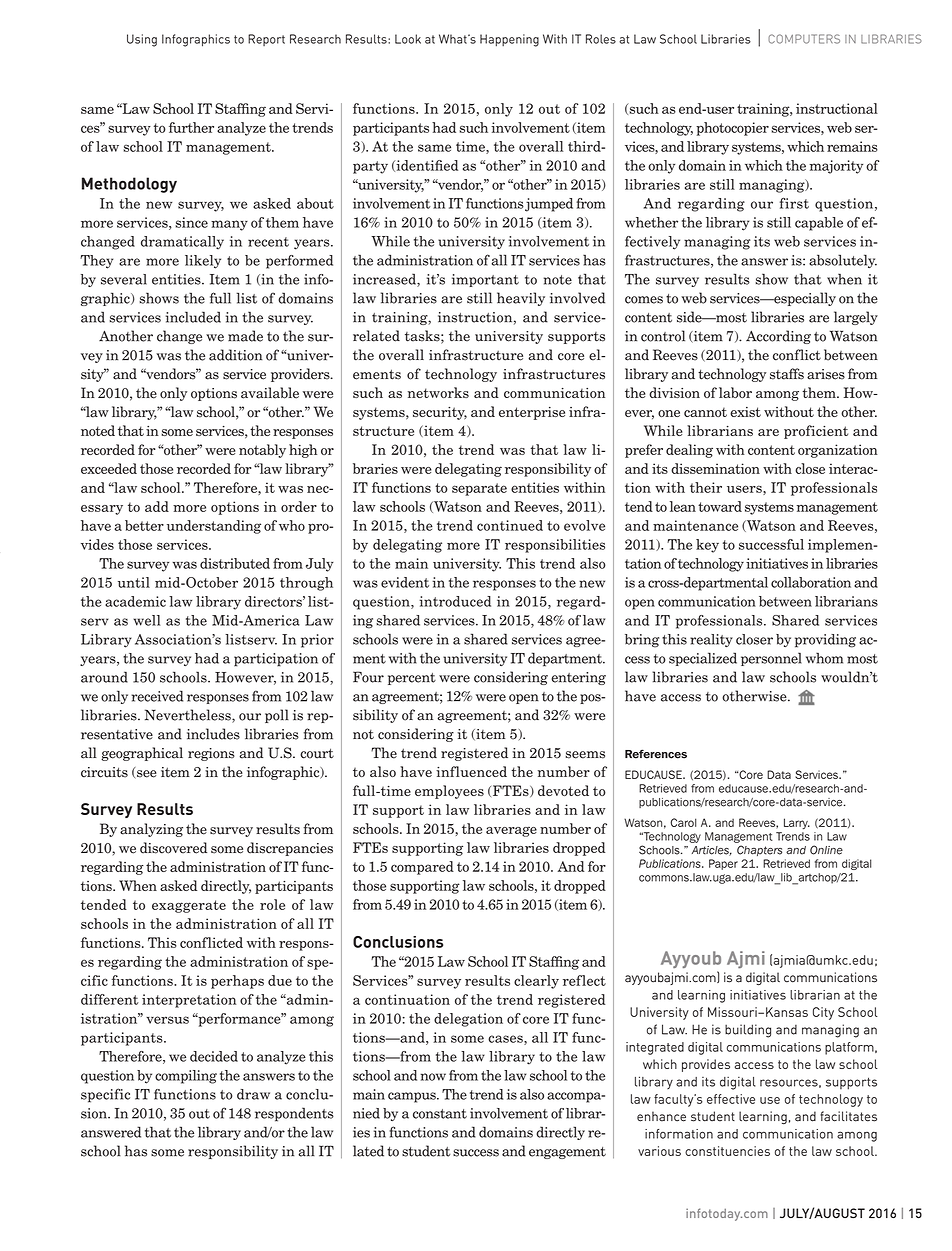  I want to click on exist, so click(745, 412).
